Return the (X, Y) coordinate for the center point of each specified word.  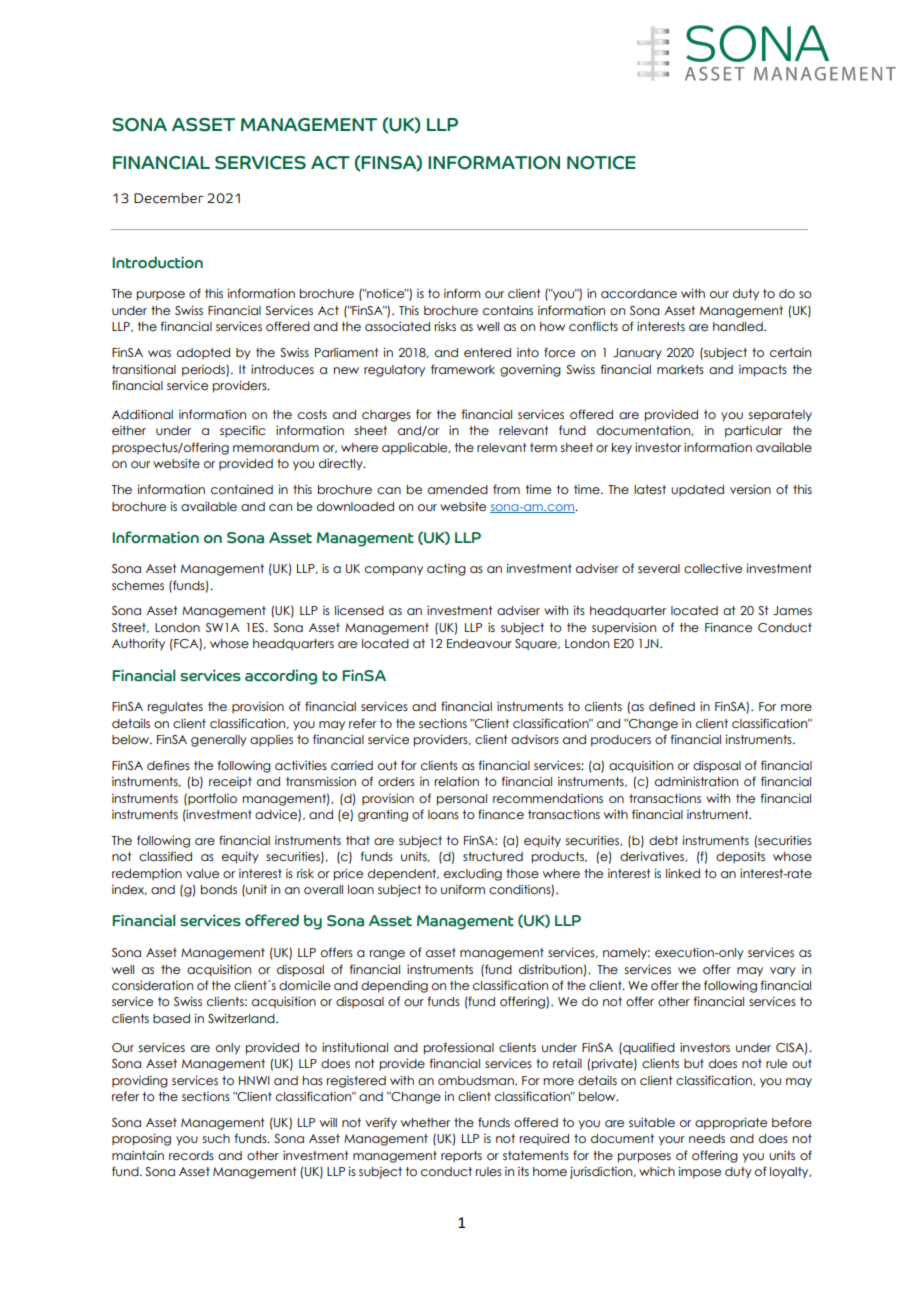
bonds (219, 889)
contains (508, 310)
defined (672, 706)
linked (683, 873)
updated (697, 490)
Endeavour (479, 643)
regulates (175, 708)
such (216, 1138)
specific (243, 431)
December (169, 198)
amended (458, 489)
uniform (463, 889)
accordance (639, 293)
